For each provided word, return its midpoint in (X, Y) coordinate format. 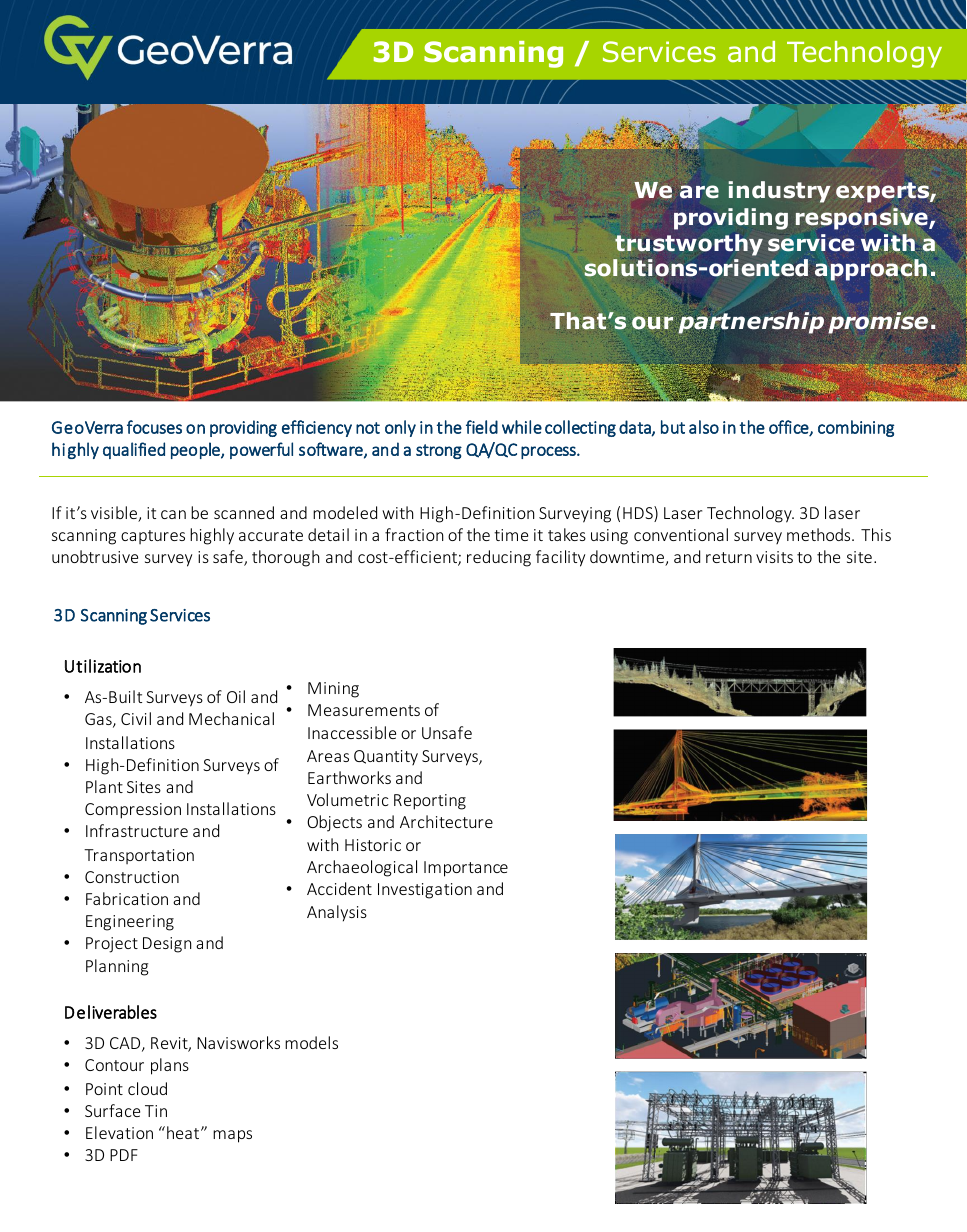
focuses (154, 427)
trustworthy (689, 245)
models (311, 1042)
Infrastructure (137, 830)
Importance (466, 869)
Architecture (446, 821)
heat (184, 1132)
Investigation (425, 891)
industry (779, 192)
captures (153, 537)
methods (820, 534)
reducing (499, 558)
